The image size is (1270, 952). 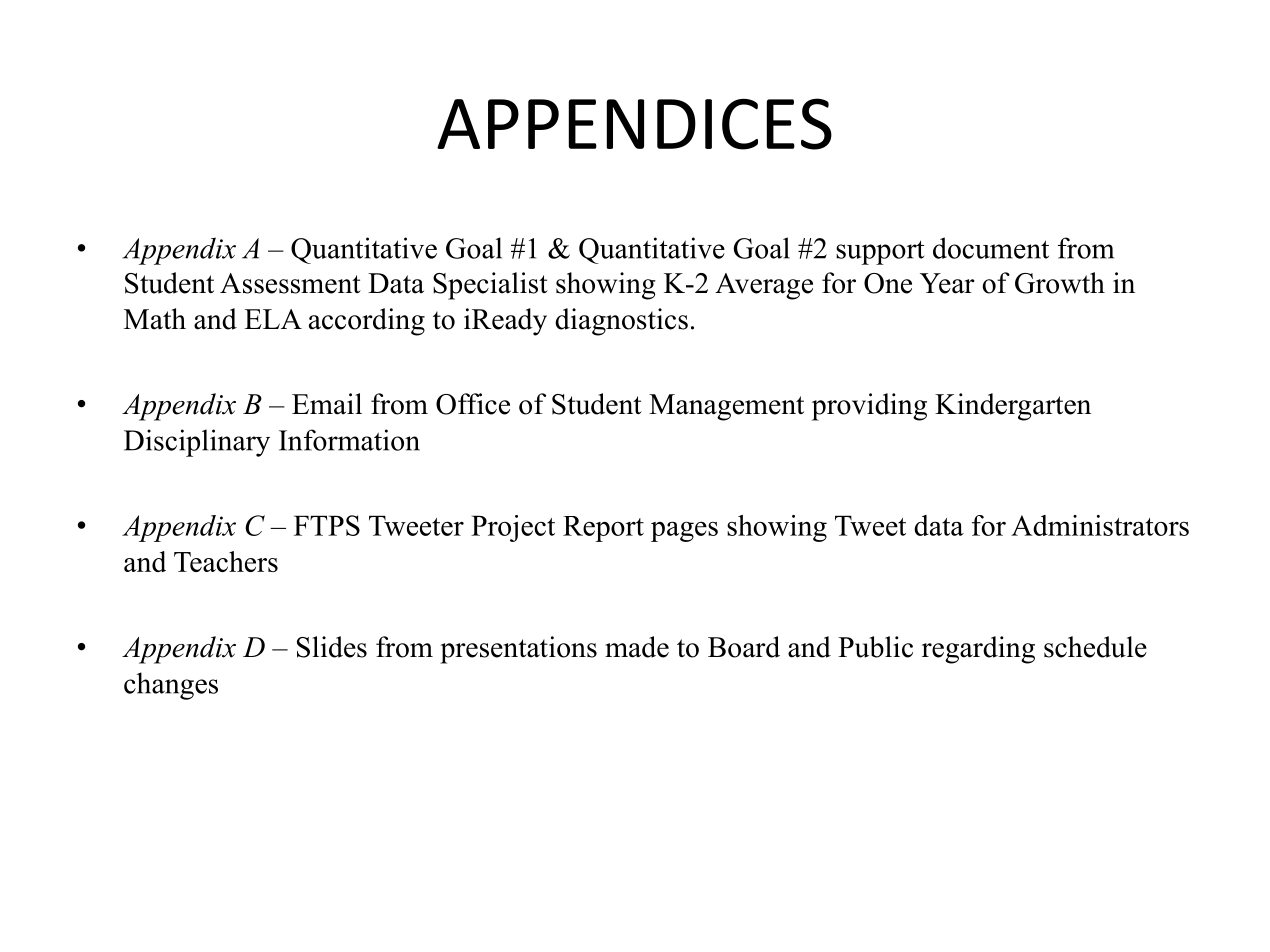 I want to click on document, so click(x=991, y=248).
